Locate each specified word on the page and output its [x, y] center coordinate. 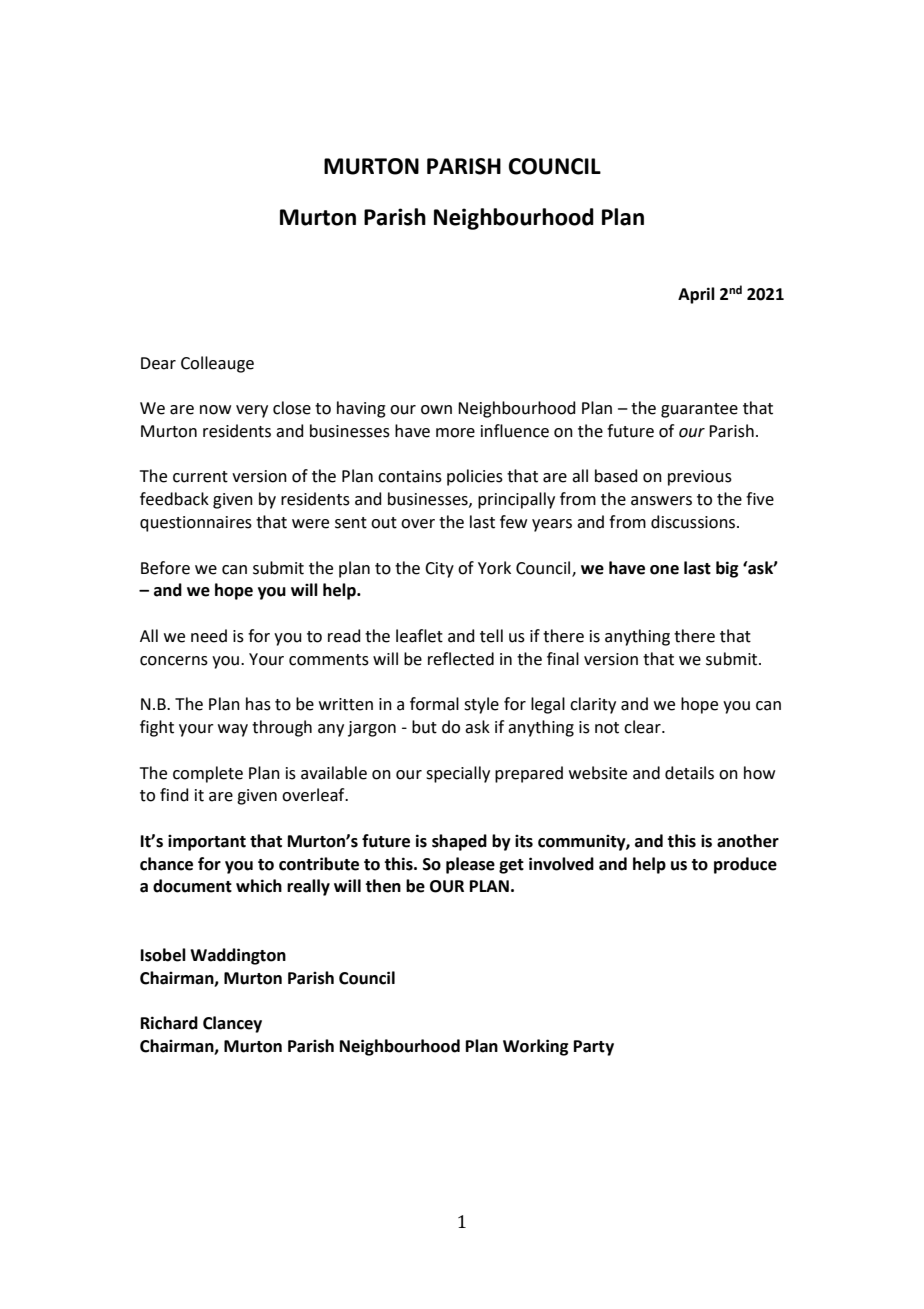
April [696, 295]
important [207, 843]
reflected [461, 659]
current [200, 477]
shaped [459, 842]
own [436, 410]
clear [643, 727]
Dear [158, 363]
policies [475, 477]
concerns [174, 661]
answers [661, 501]
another [748, 841]
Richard [169, 1023]
